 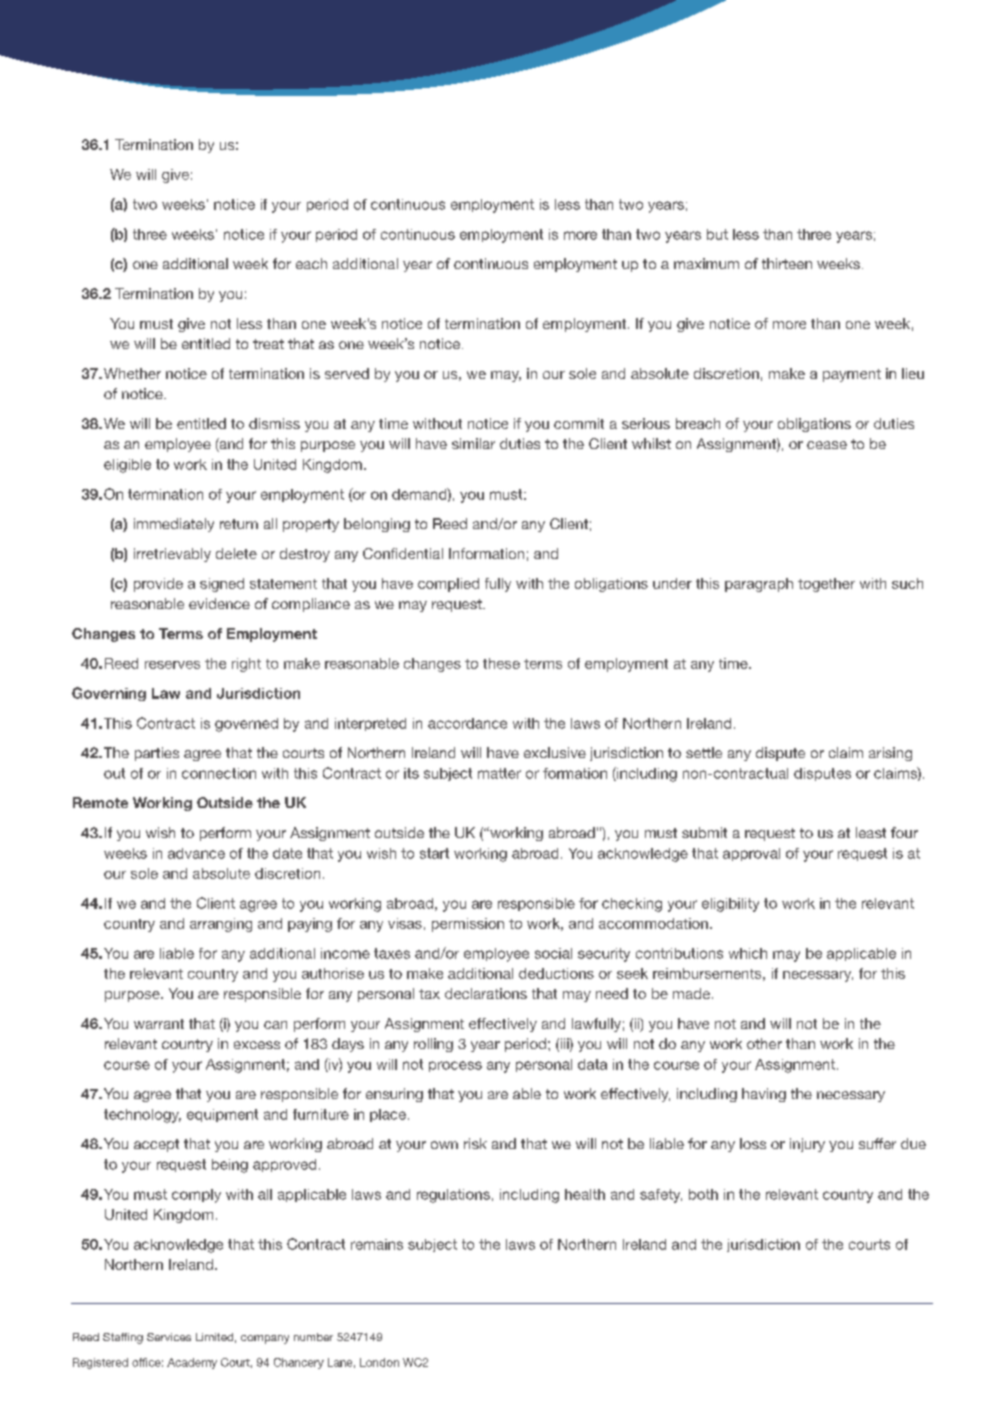 What do you see at coordinates (379, 1362) in the screenshot?
I see `London` at bounding box center [379, 1362].
